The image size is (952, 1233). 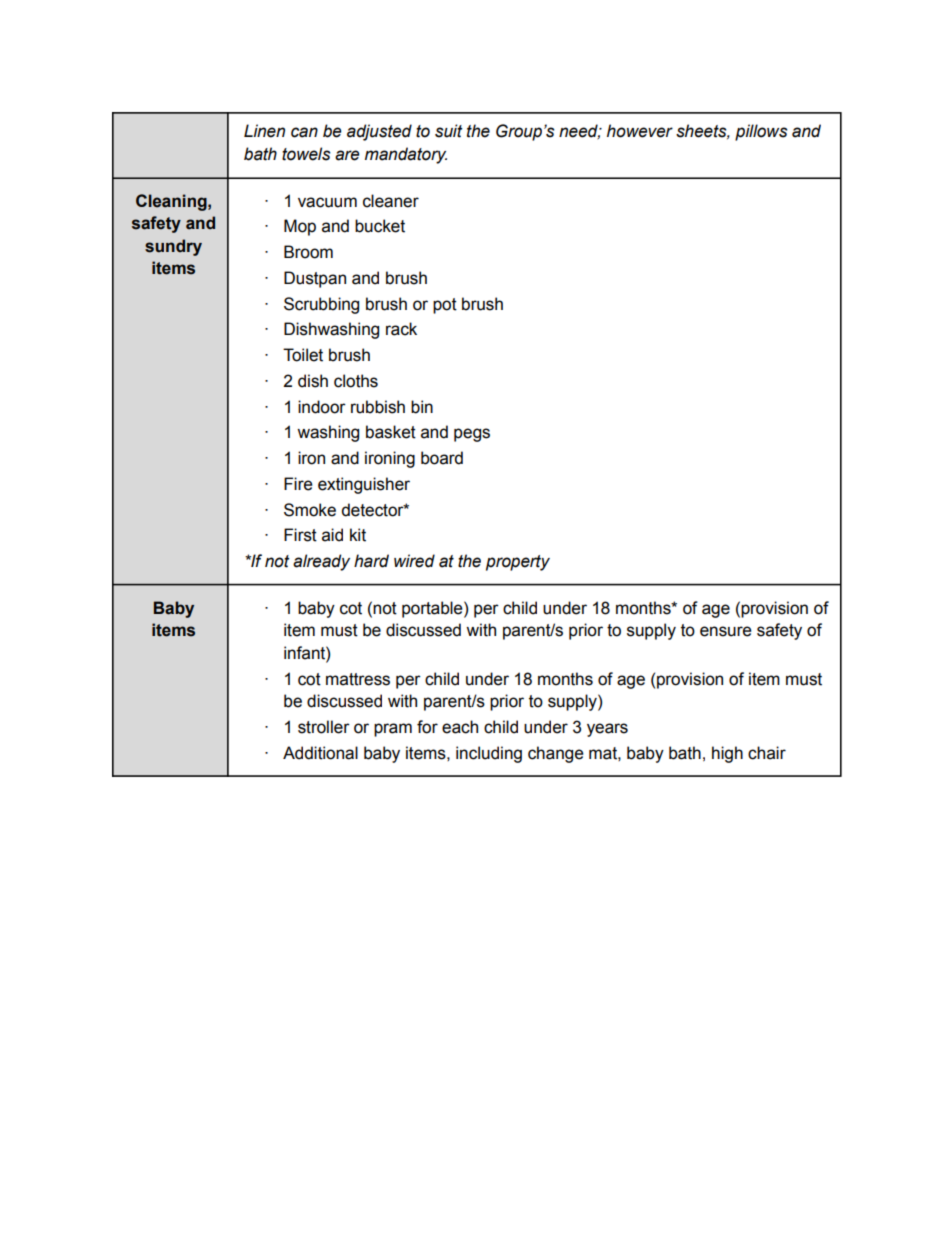 I want to click on Linen, so click(x=264, y=131).
